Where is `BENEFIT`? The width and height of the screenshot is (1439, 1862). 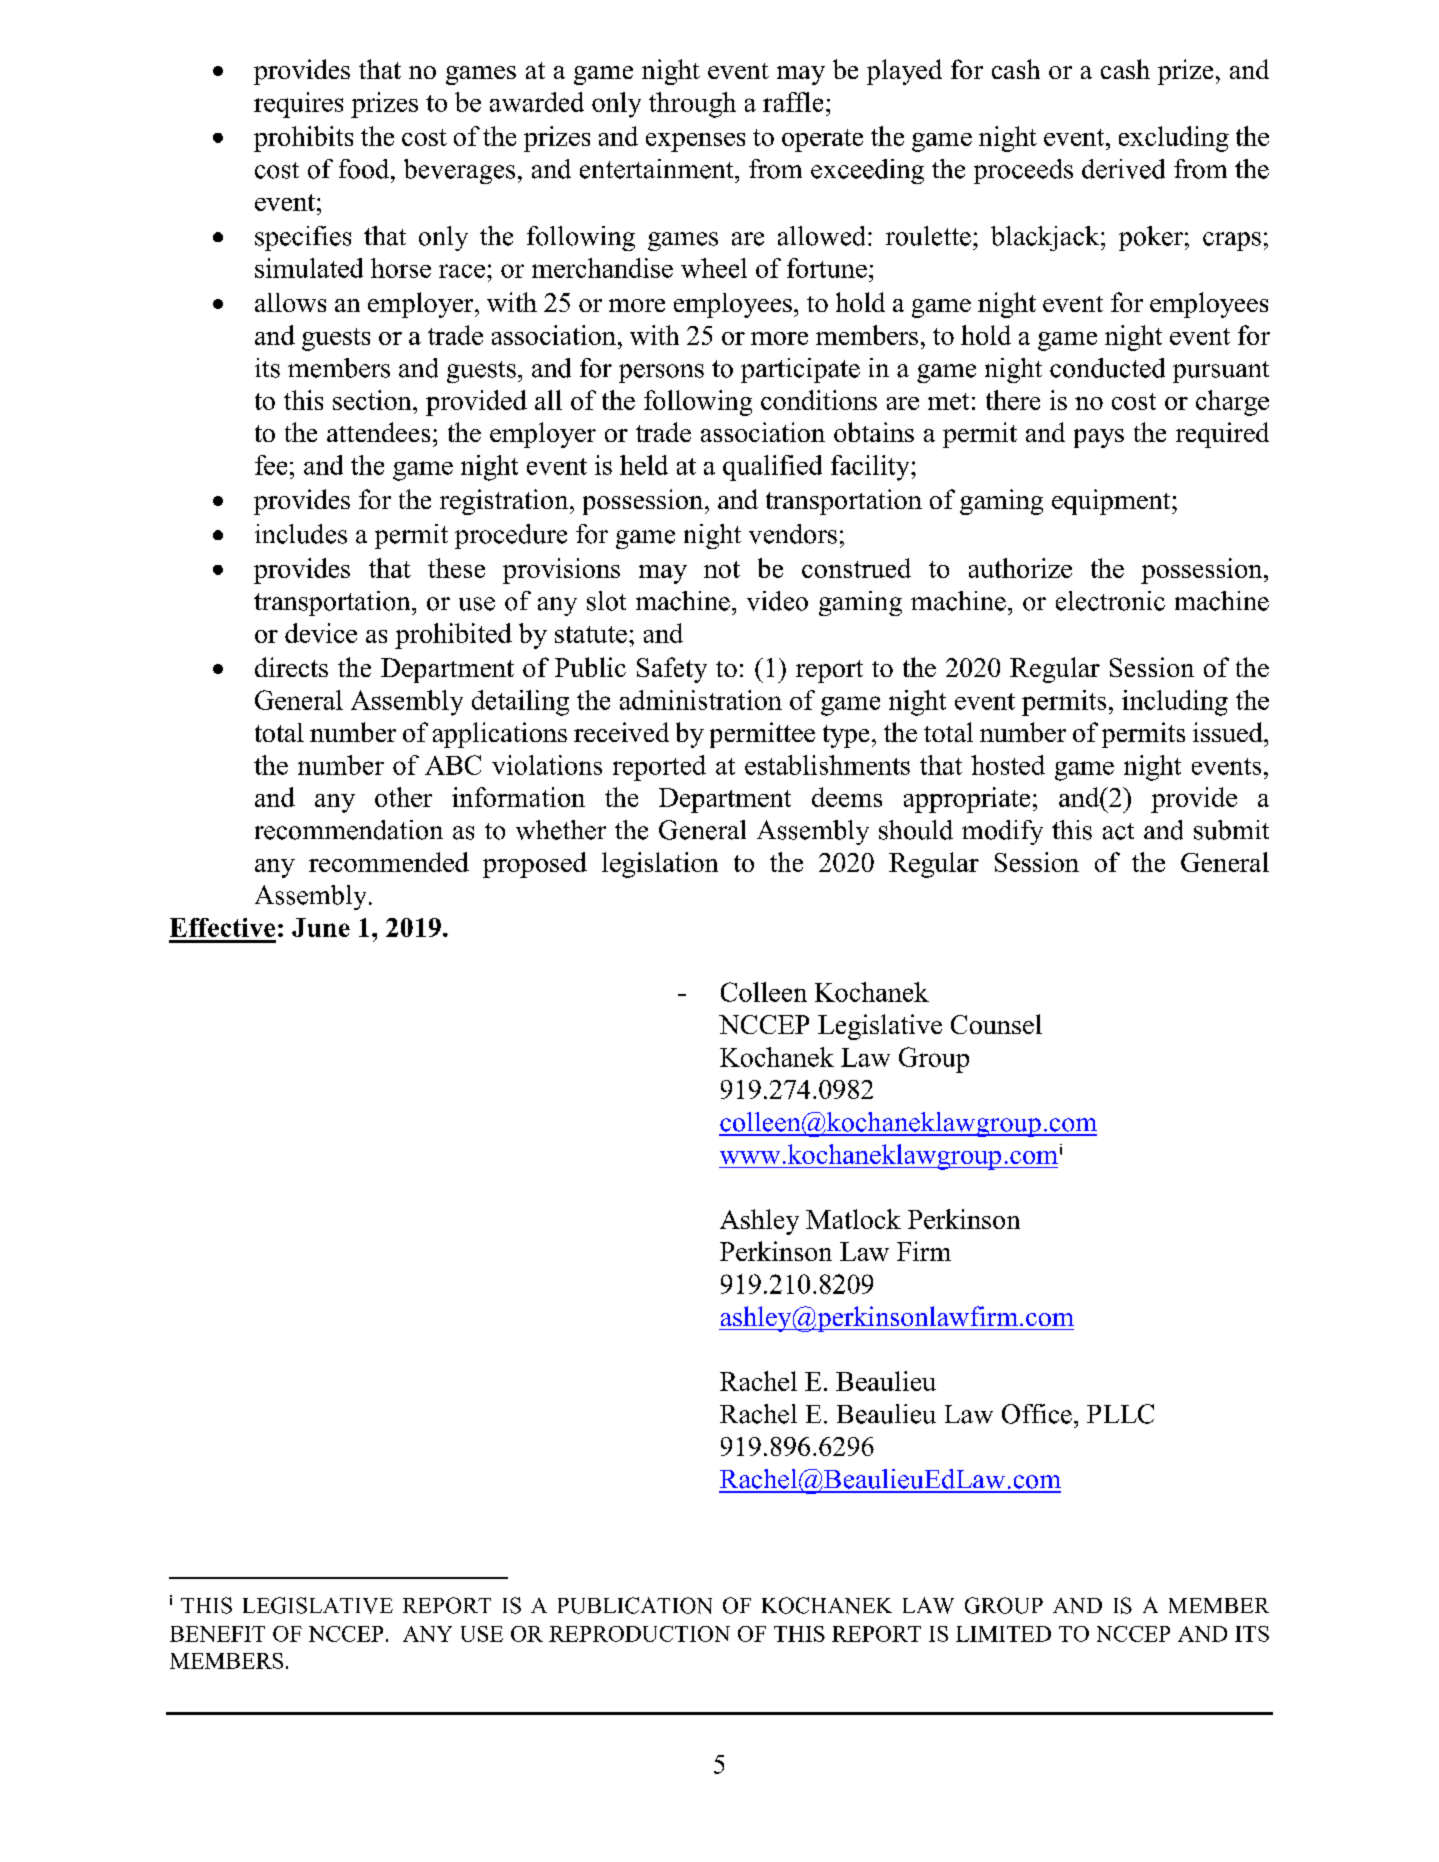 BENEFIT is located at coordinates (217, 1634).
